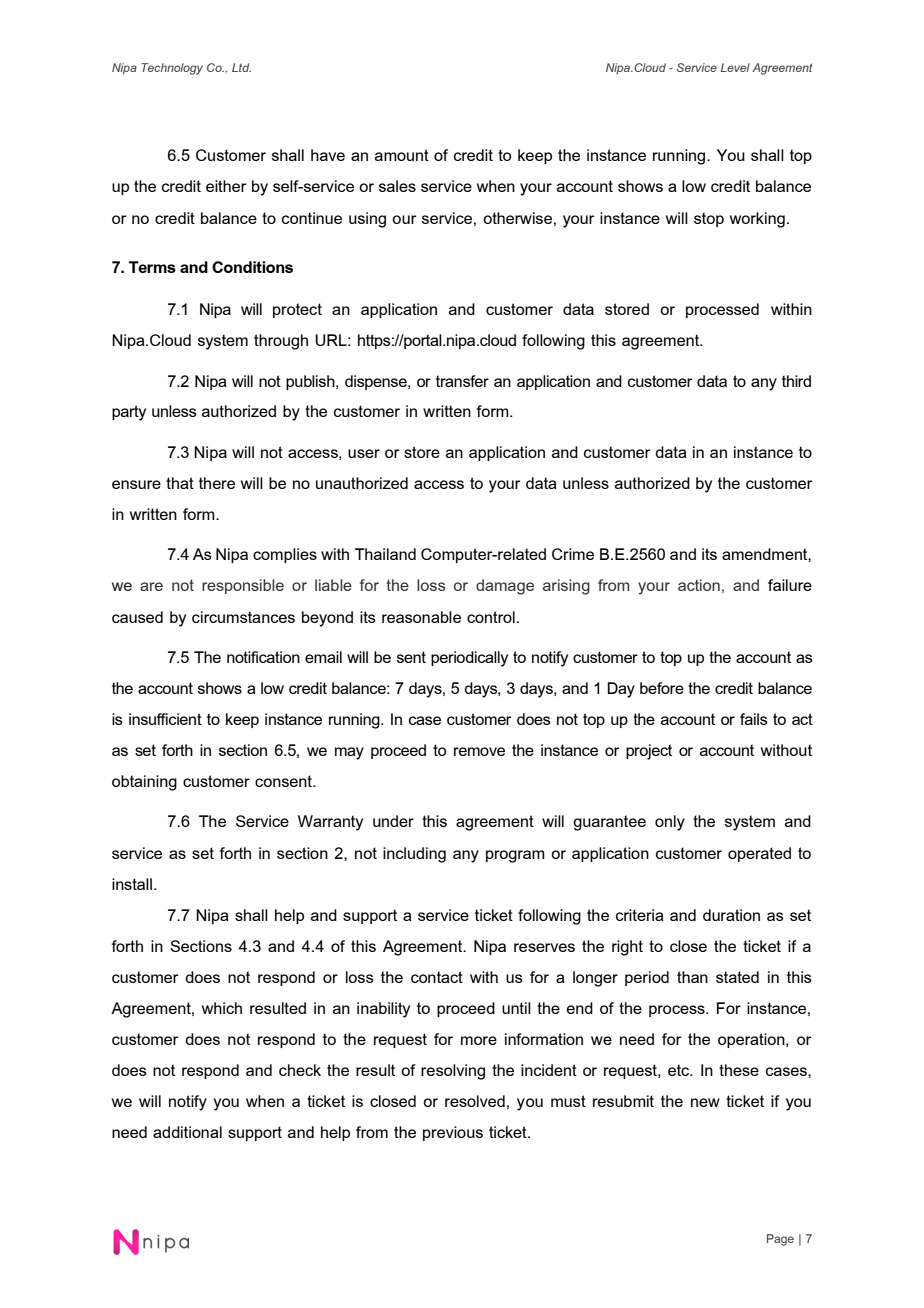 The height and width of the screenshot is (1308, 924). Describe the element at coordinates (796, 381) in the screenshot. I see `third` at that location.
